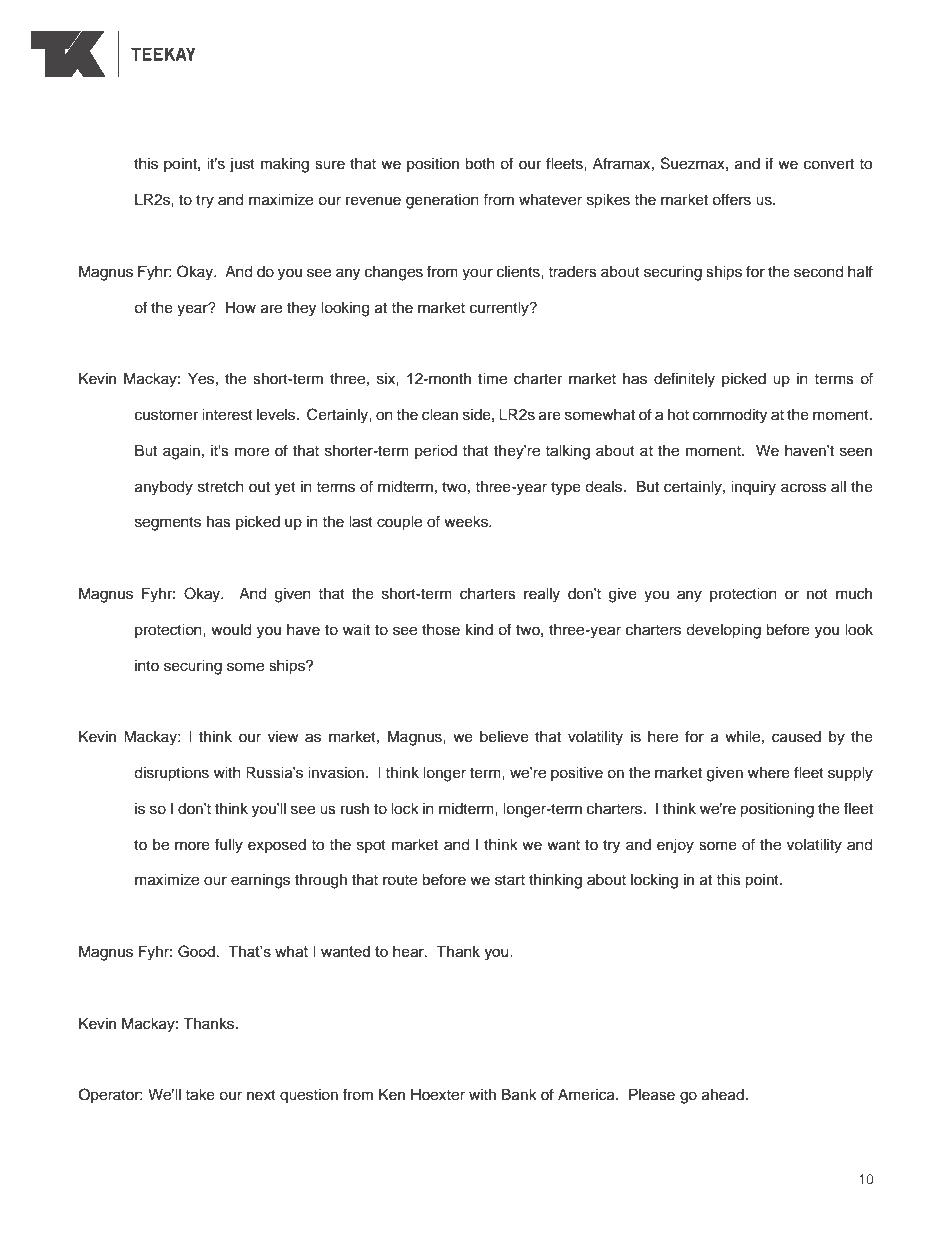 This image has height=1233, width=952. I want to click on both, so click(480, 164).
